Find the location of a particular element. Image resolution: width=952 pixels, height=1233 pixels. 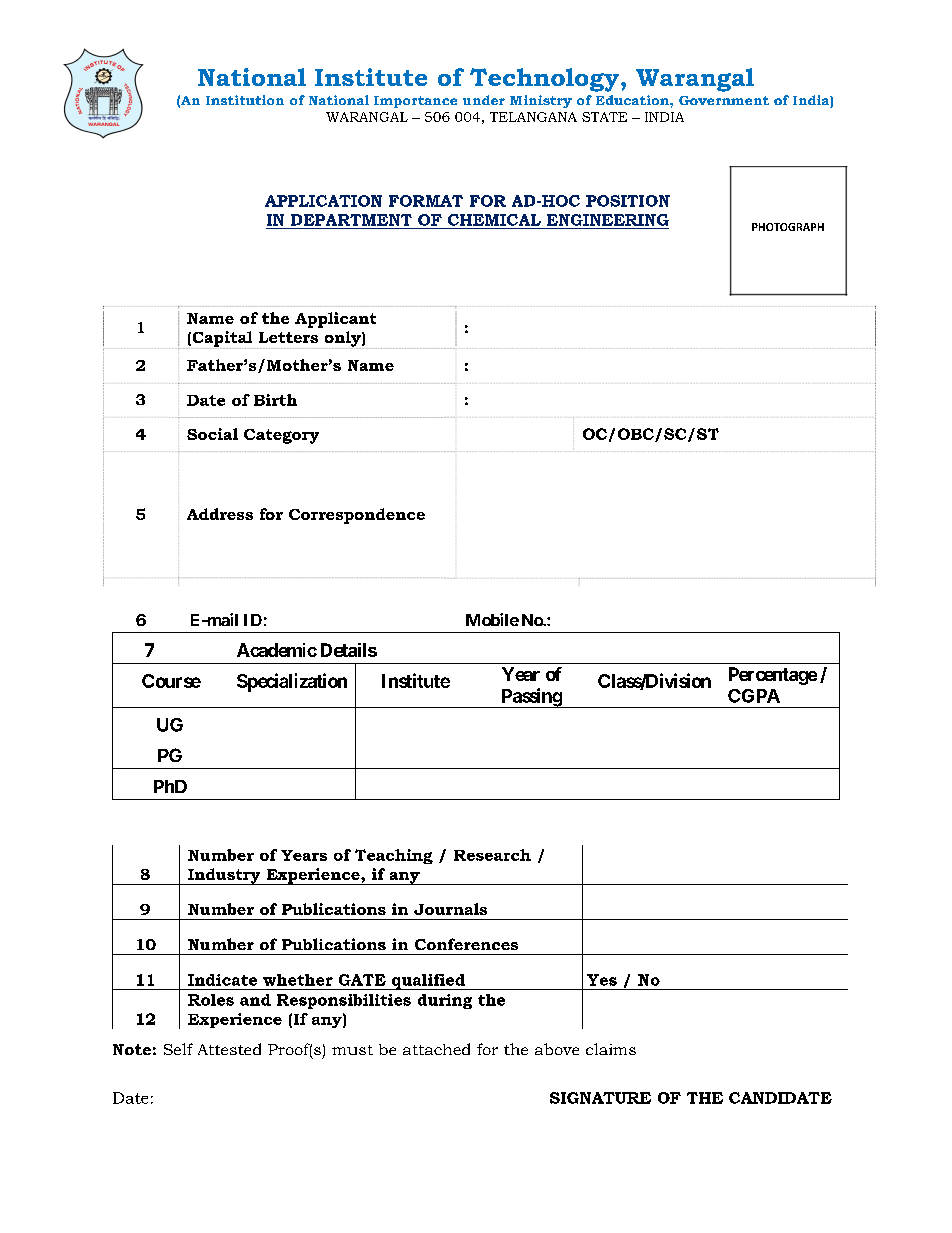

claims is located at coordinates (611, 1049).
